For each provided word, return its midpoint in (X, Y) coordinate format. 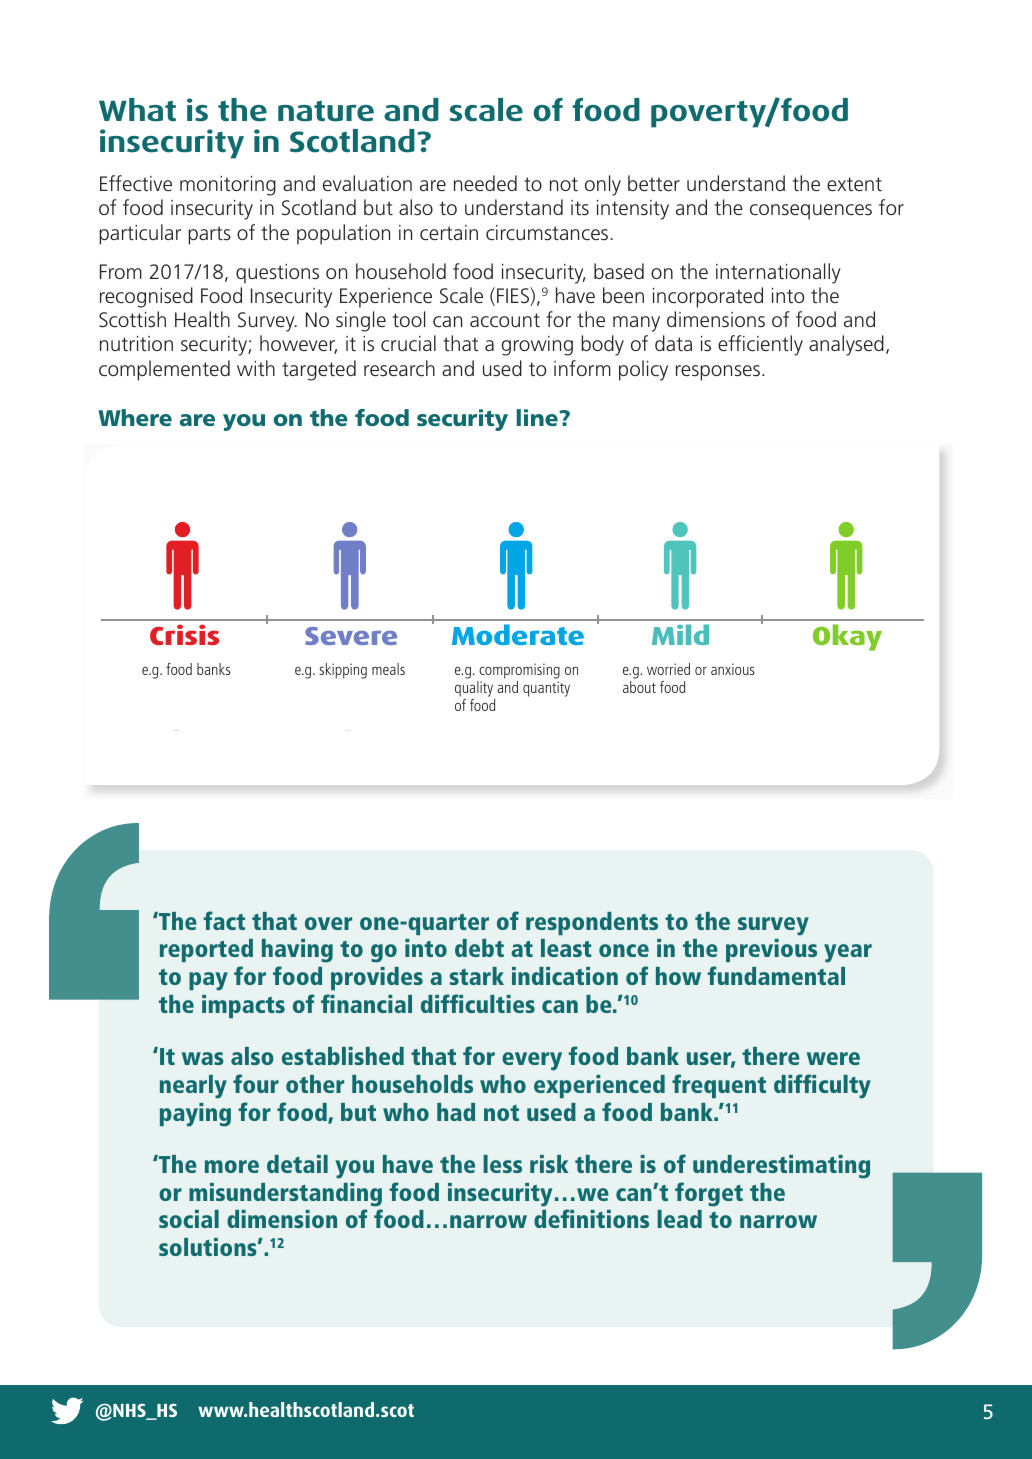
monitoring (228, 186)
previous (771, 950)
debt (479, 948)
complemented (164, 370)
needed (485, 183)
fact (224, 920)
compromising (518, 672)
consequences (811, 212)
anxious (733, 669)
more (232, 1166)
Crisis (184, 634)
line (537, 417)
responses (718, 373)
